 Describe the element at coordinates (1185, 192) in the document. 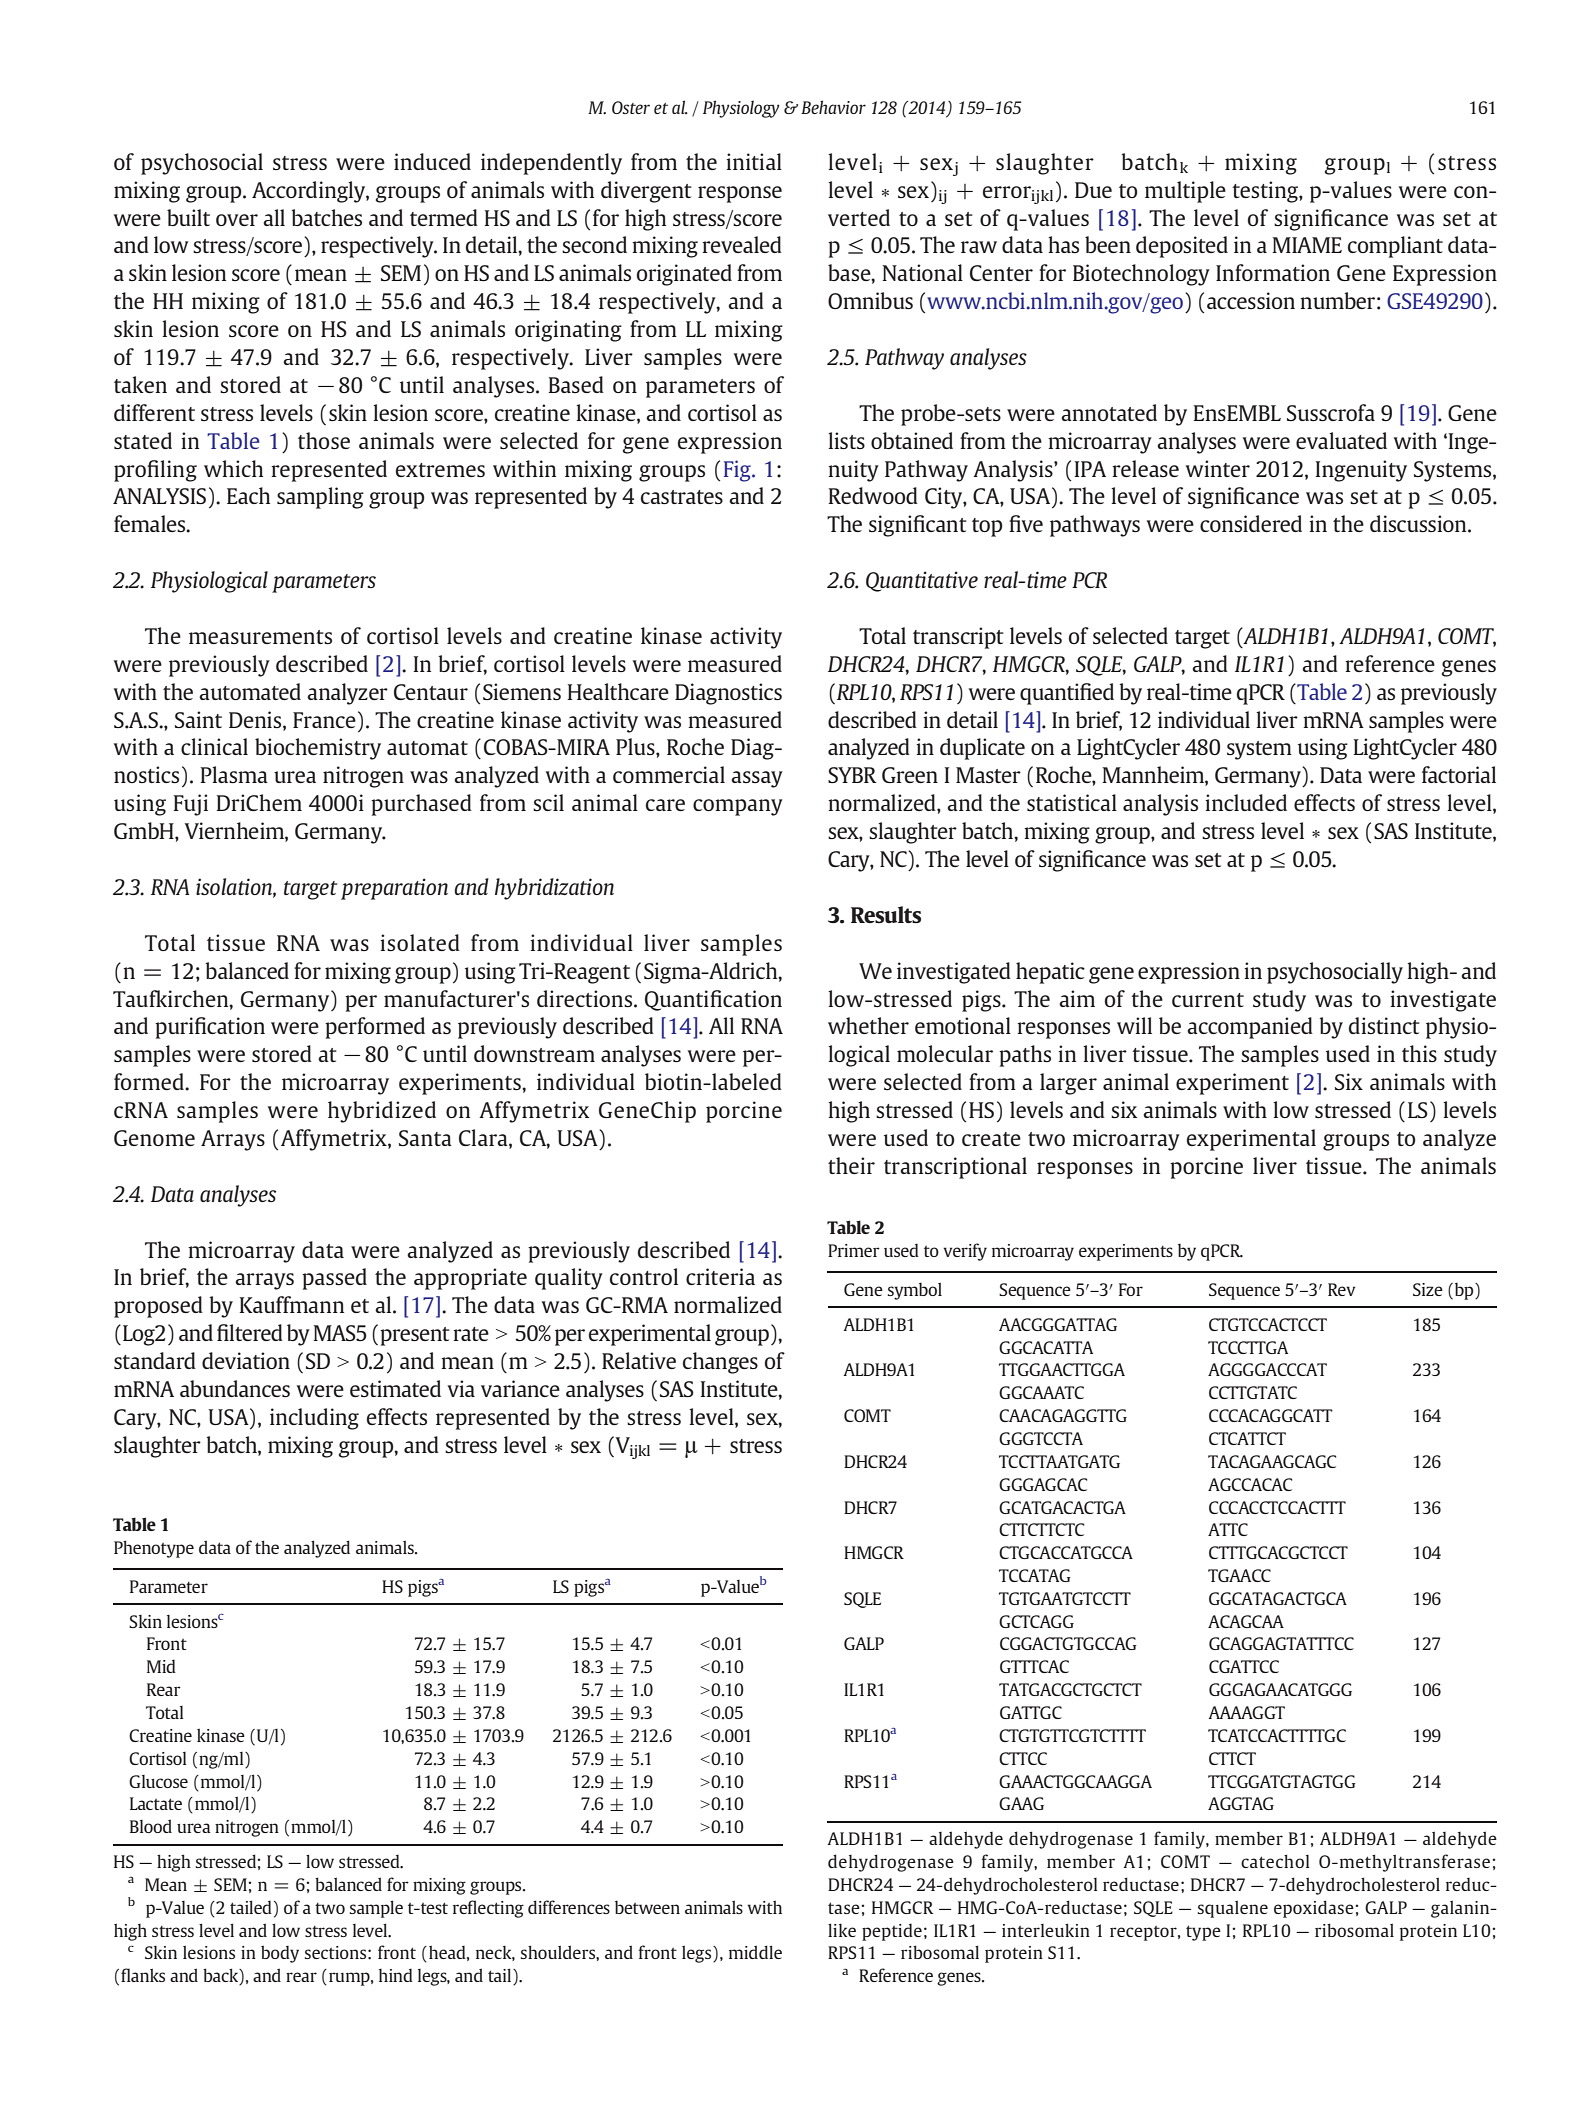

I see `multiple` at that location.
